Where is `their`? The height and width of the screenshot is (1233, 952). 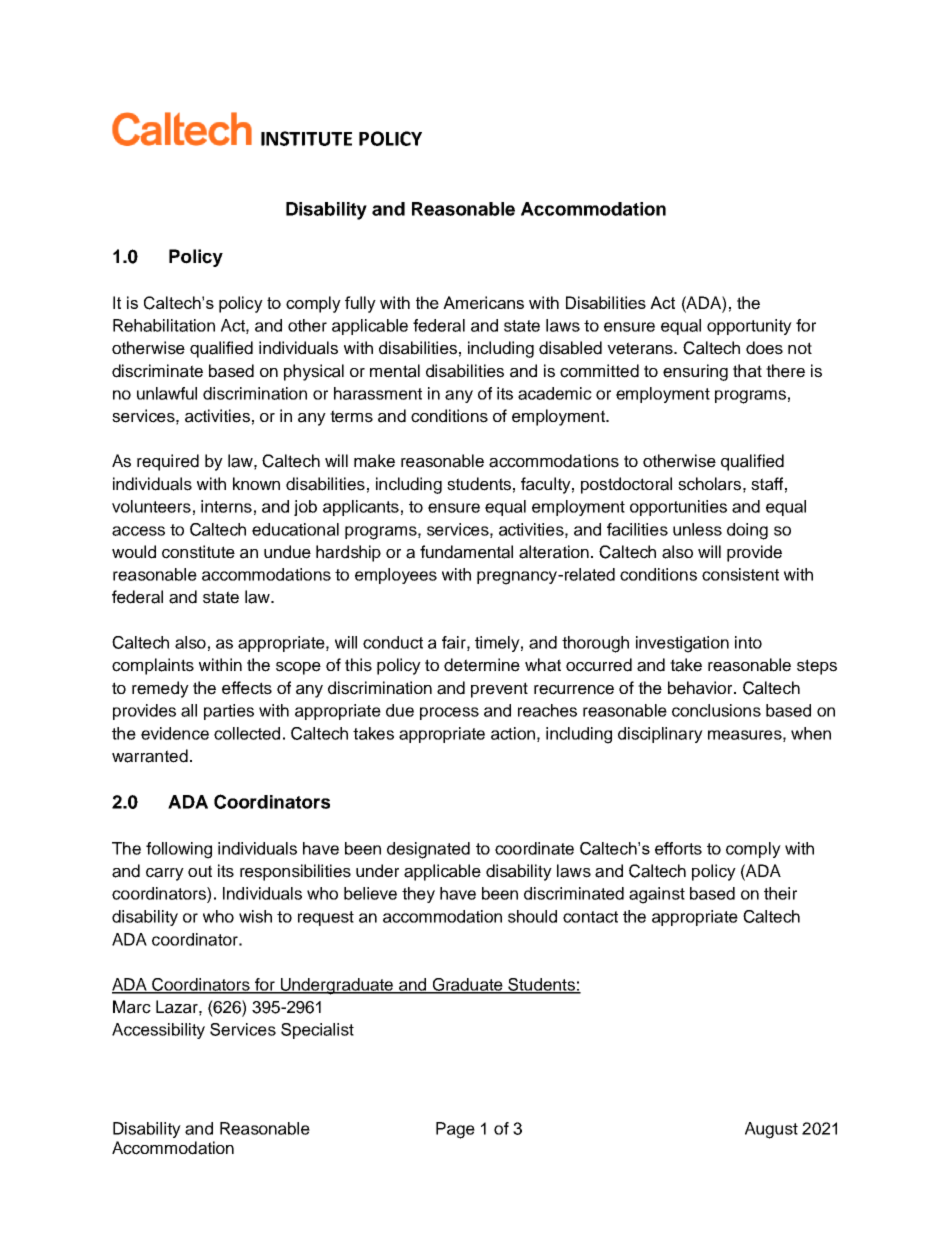
their is located at coordinates (780, 893).
